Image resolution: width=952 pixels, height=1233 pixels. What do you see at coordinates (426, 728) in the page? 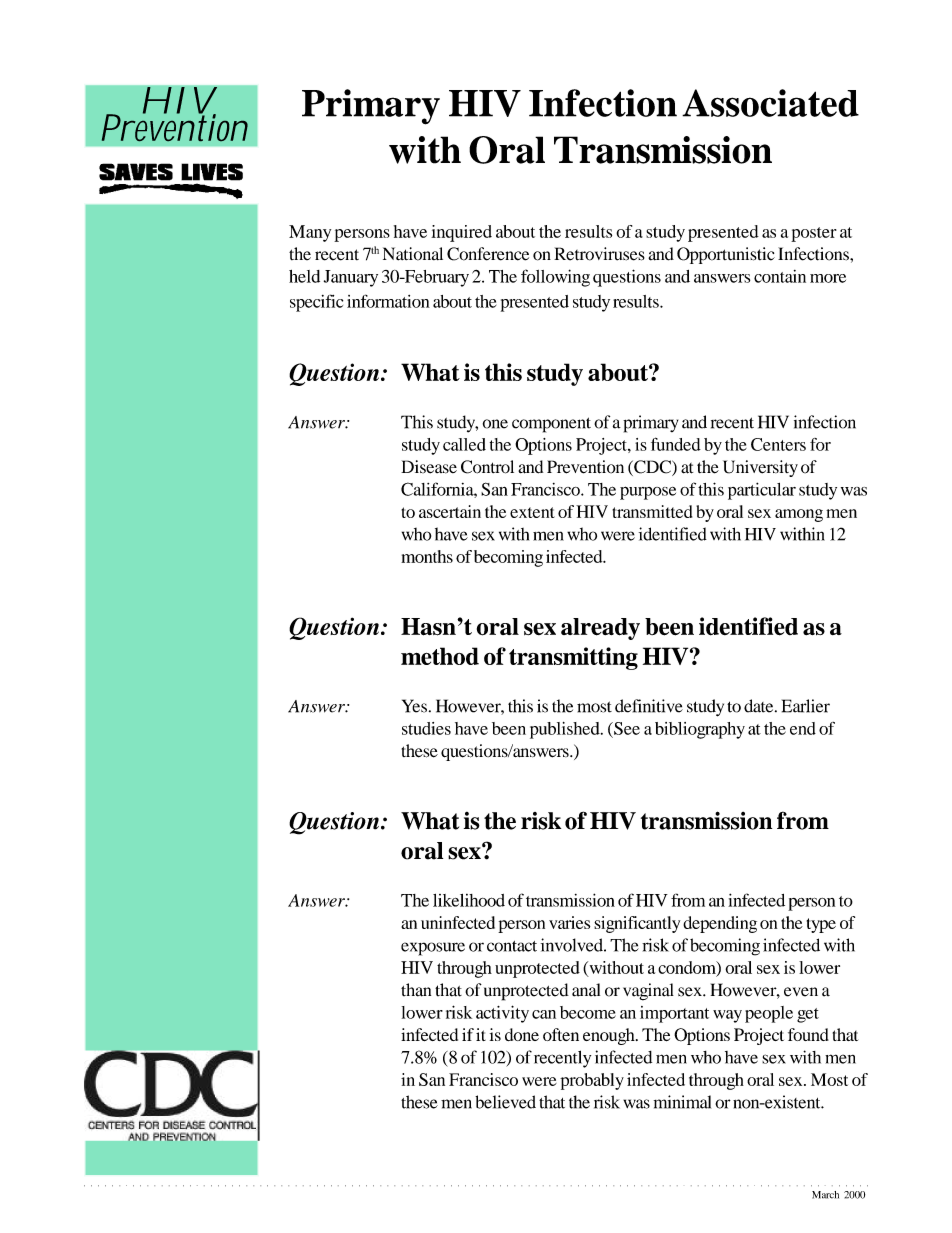
I see `studies` at bounding box center [426, 728].
